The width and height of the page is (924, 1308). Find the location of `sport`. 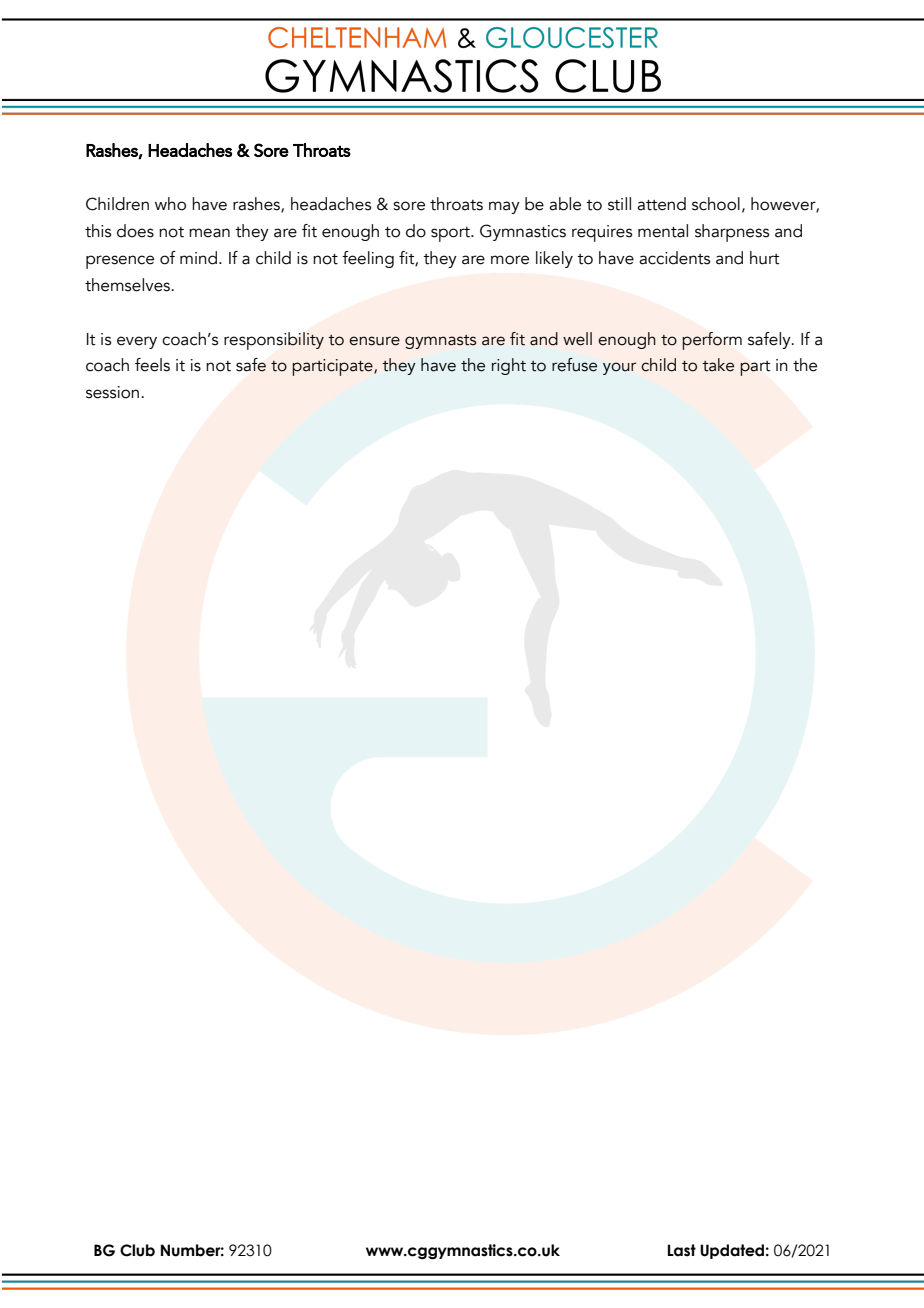

sport is located at coordinates (451, 234).
